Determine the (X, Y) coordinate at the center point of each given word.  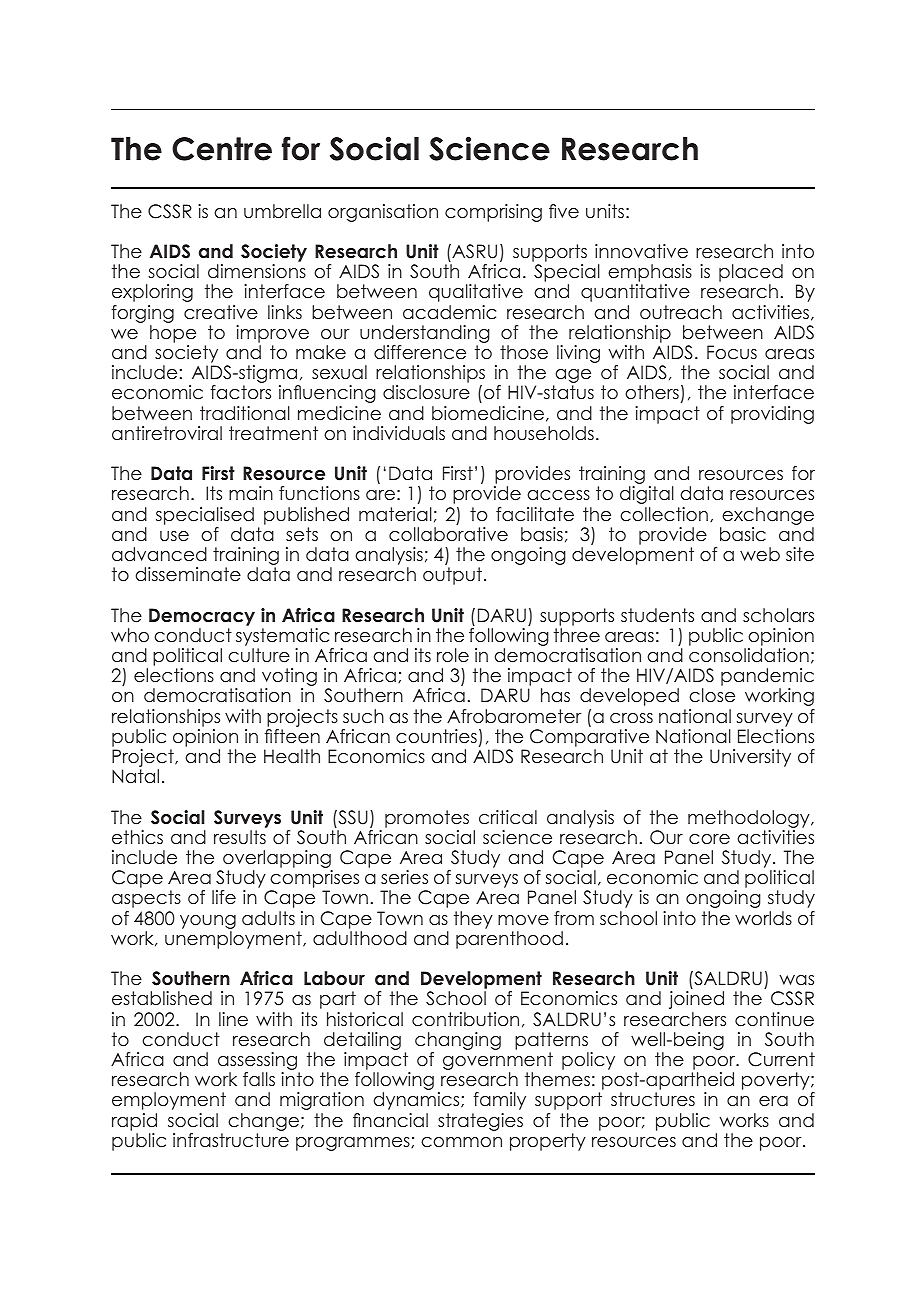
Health (292, 756)
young (208, 922)
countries (436, 736)
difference (420, 352)
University (750, 758)
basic (743, 534)
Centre (222, 149)
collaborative (448, 534)
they (473, 920)
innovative (641, 251)
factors (240, 392)
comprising (493, 213)
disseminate (188, 574)
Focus (732, 352)
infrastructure (231, 1140)
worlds (763, 918)
